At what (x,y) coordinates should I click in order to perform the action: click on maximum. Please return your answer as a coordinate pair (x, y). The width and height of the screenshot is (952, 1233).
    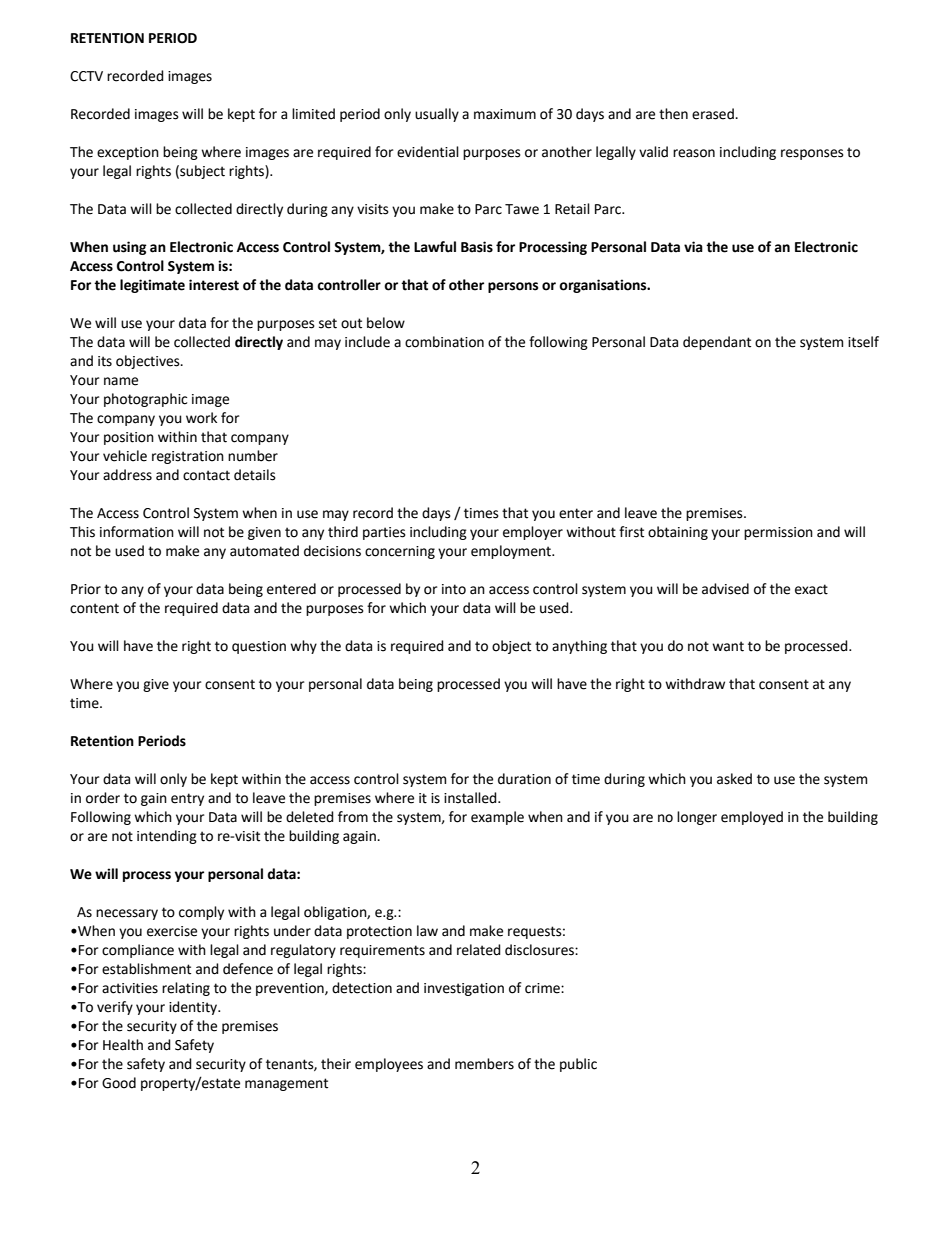
    Looking at the image, I should click on (505, 114).
